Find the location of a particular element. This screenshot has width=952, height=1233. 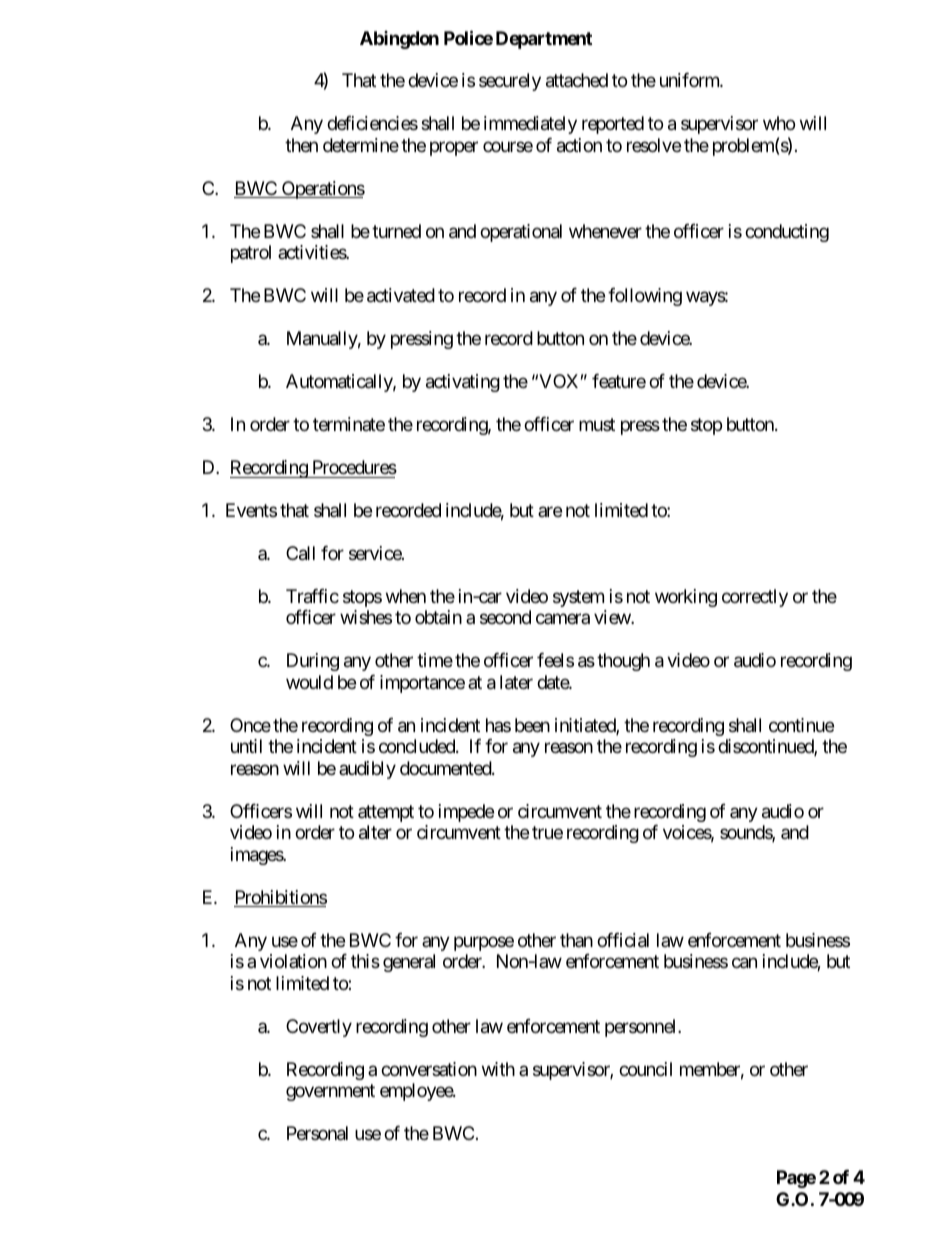

uniform is located at coordinates (690, 80).
